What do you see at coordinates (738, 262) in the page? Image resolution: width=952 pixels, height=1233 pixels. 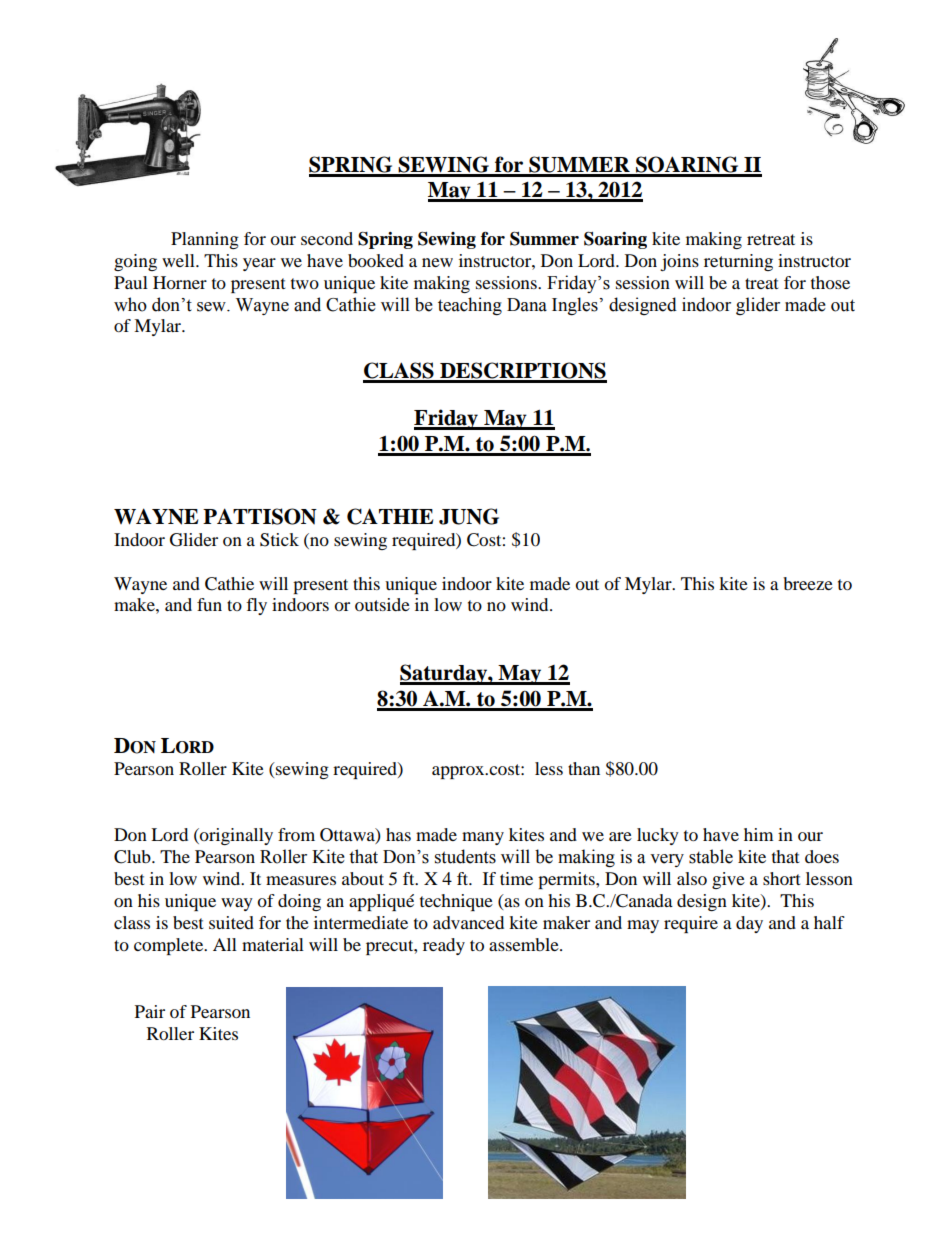 I see `returning` at bounding box center [738, 262].
